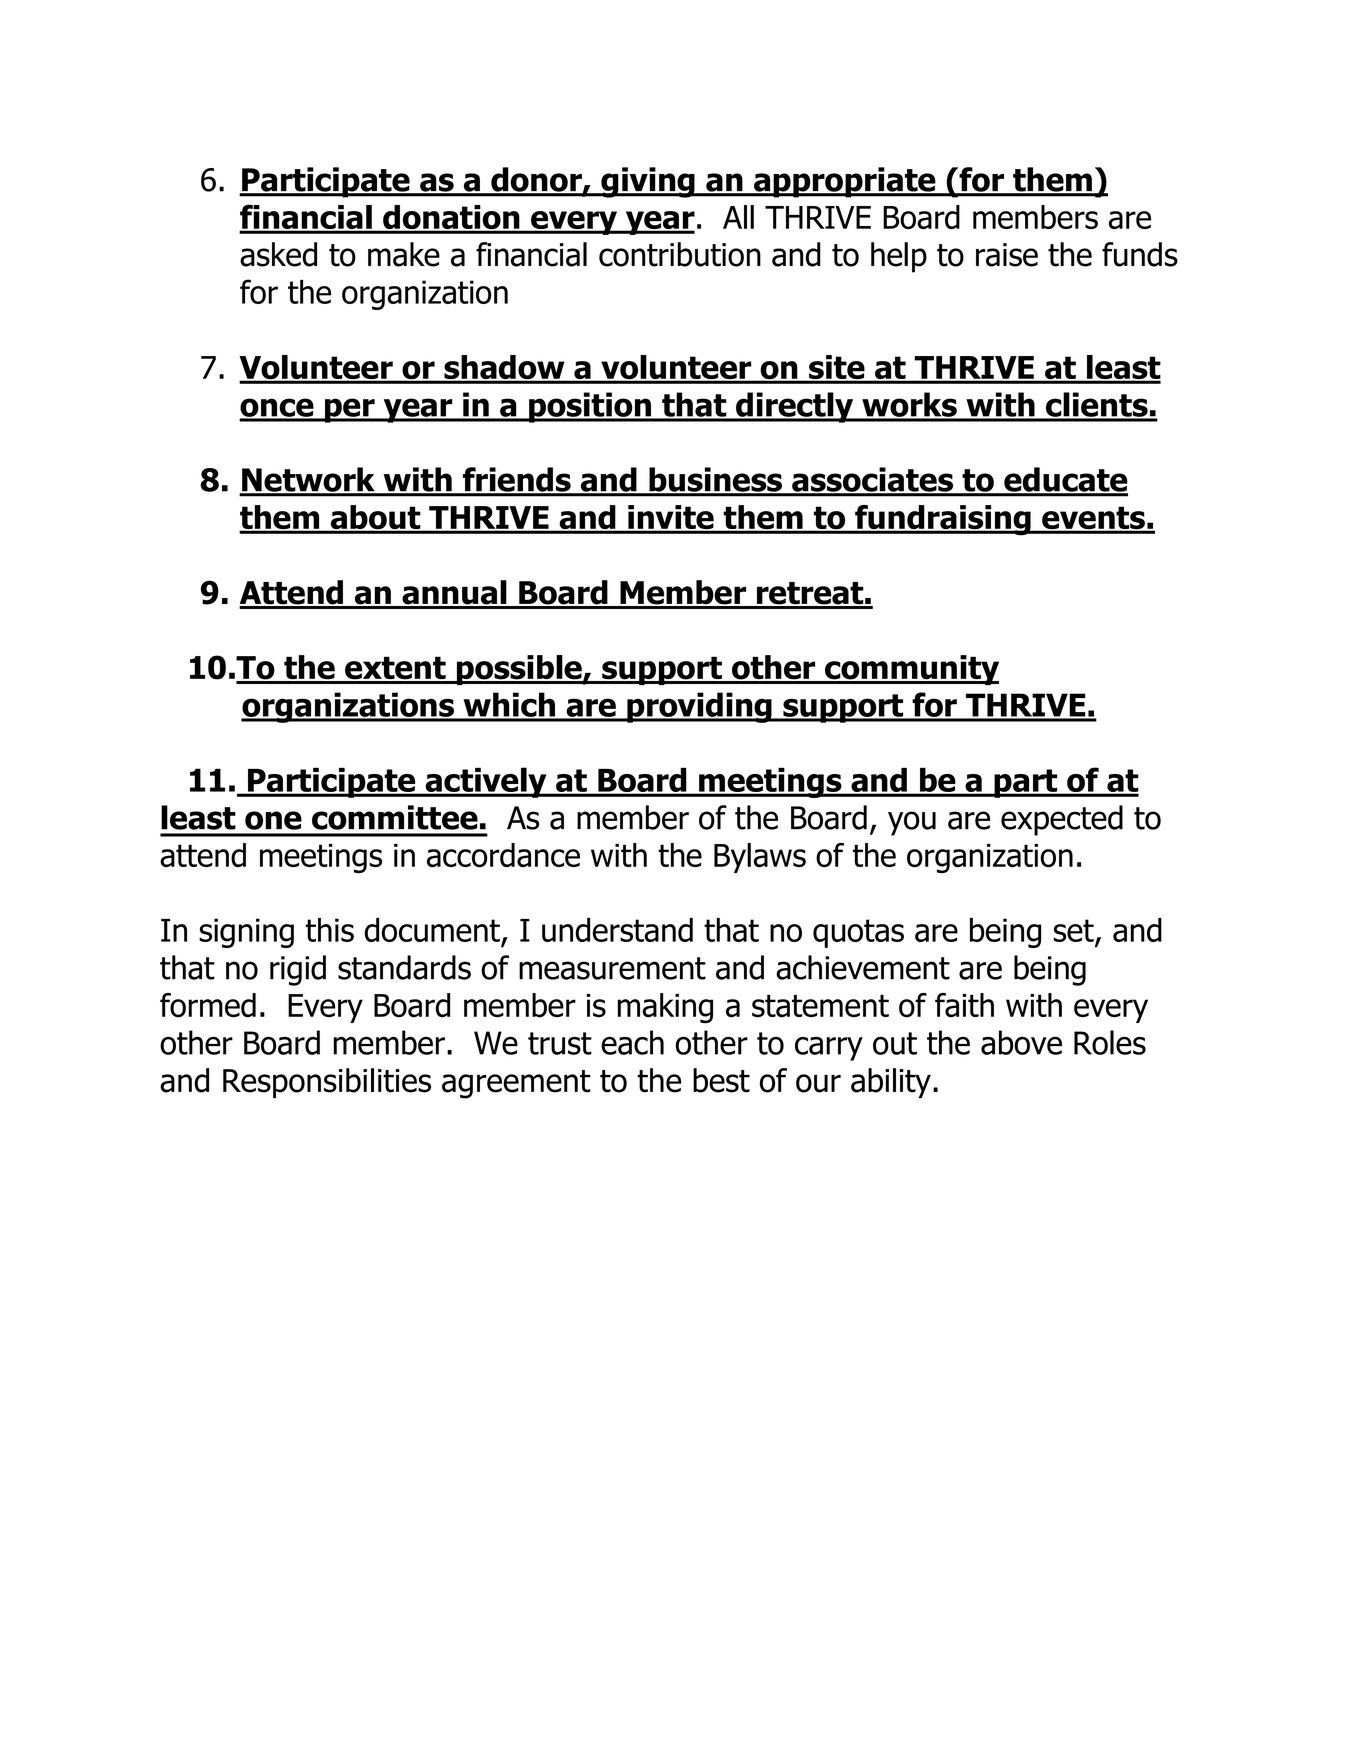  Describe the element at coordinates (278, 254) in the screenshot. I see `asked` at that location.
